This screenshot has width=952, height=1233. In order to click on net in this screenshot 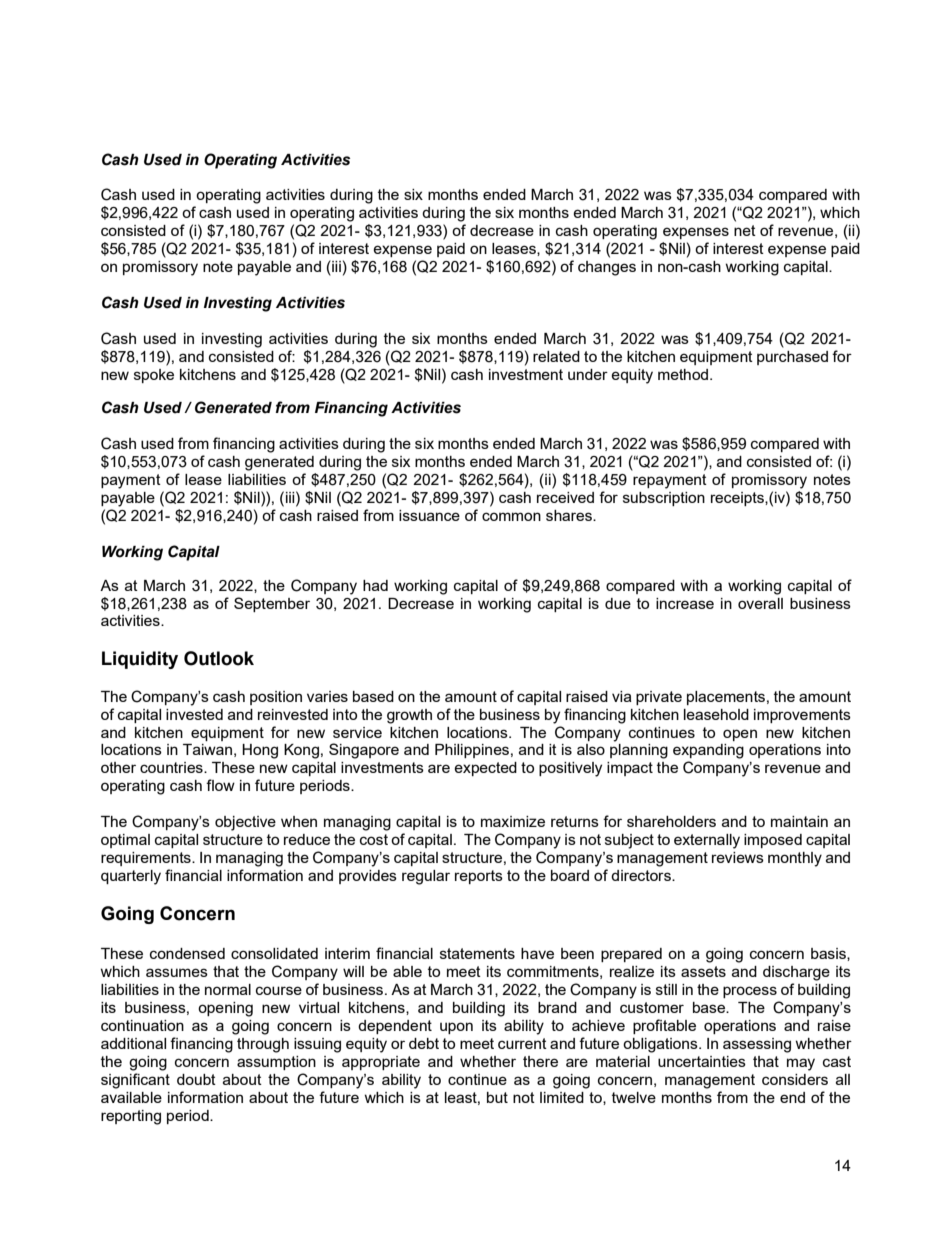, I will do `click(745, 230)`.
